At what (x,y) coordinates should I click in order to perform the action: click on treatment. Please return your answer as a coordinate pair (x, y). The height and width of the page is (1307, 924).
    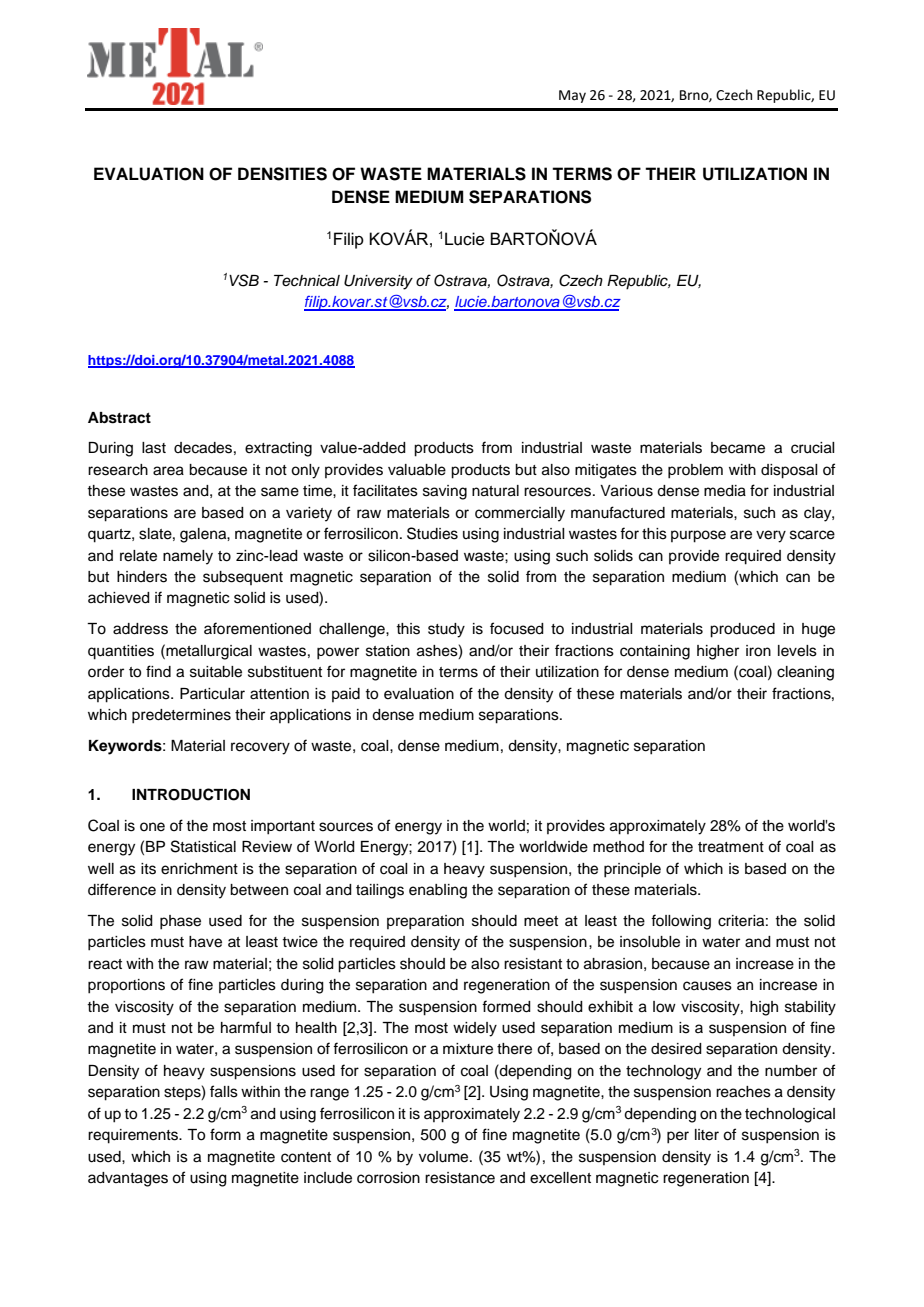
    Looking at the image, I should click on (731, 847).
